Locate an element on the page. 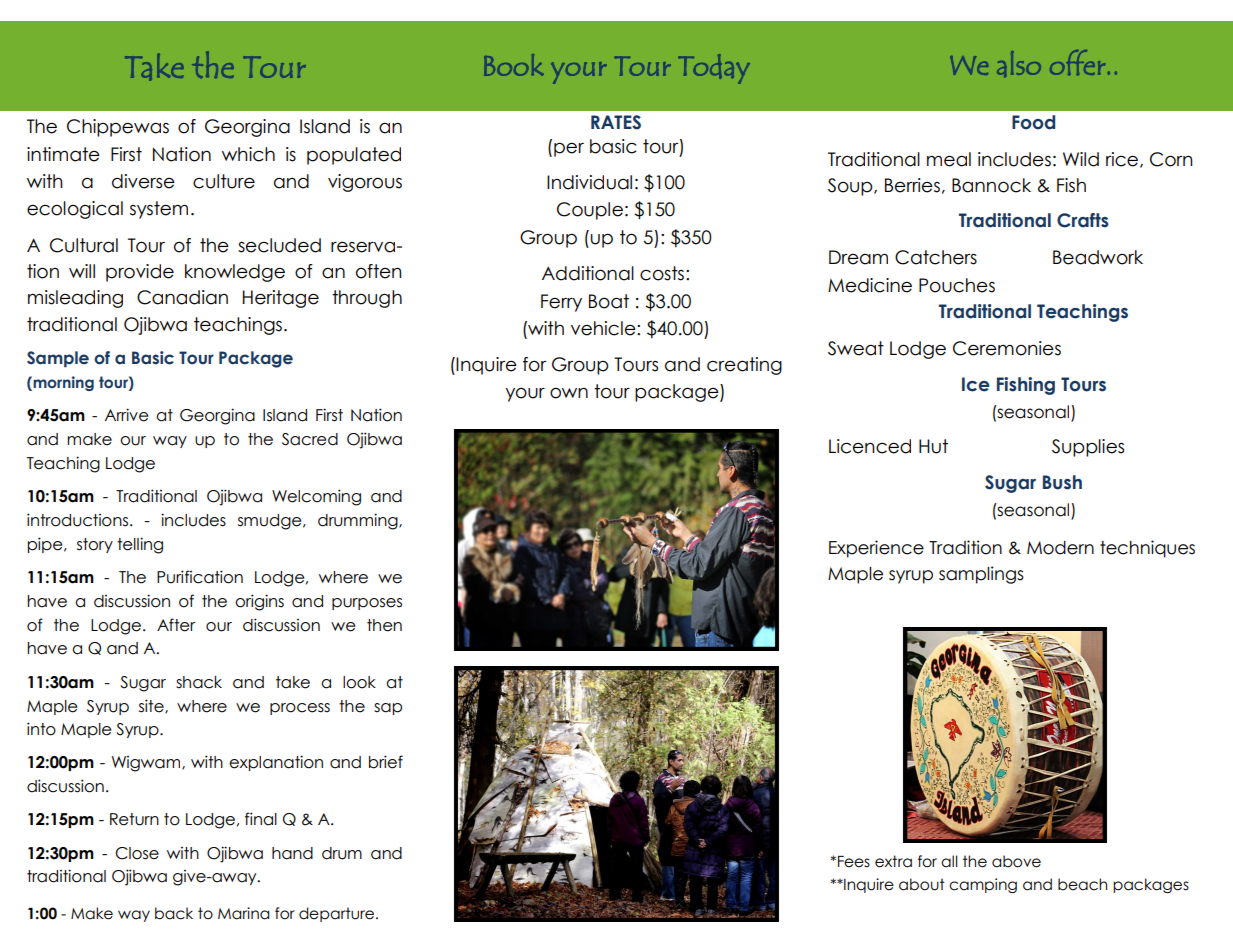  which is located at coordinates (248, 154).
